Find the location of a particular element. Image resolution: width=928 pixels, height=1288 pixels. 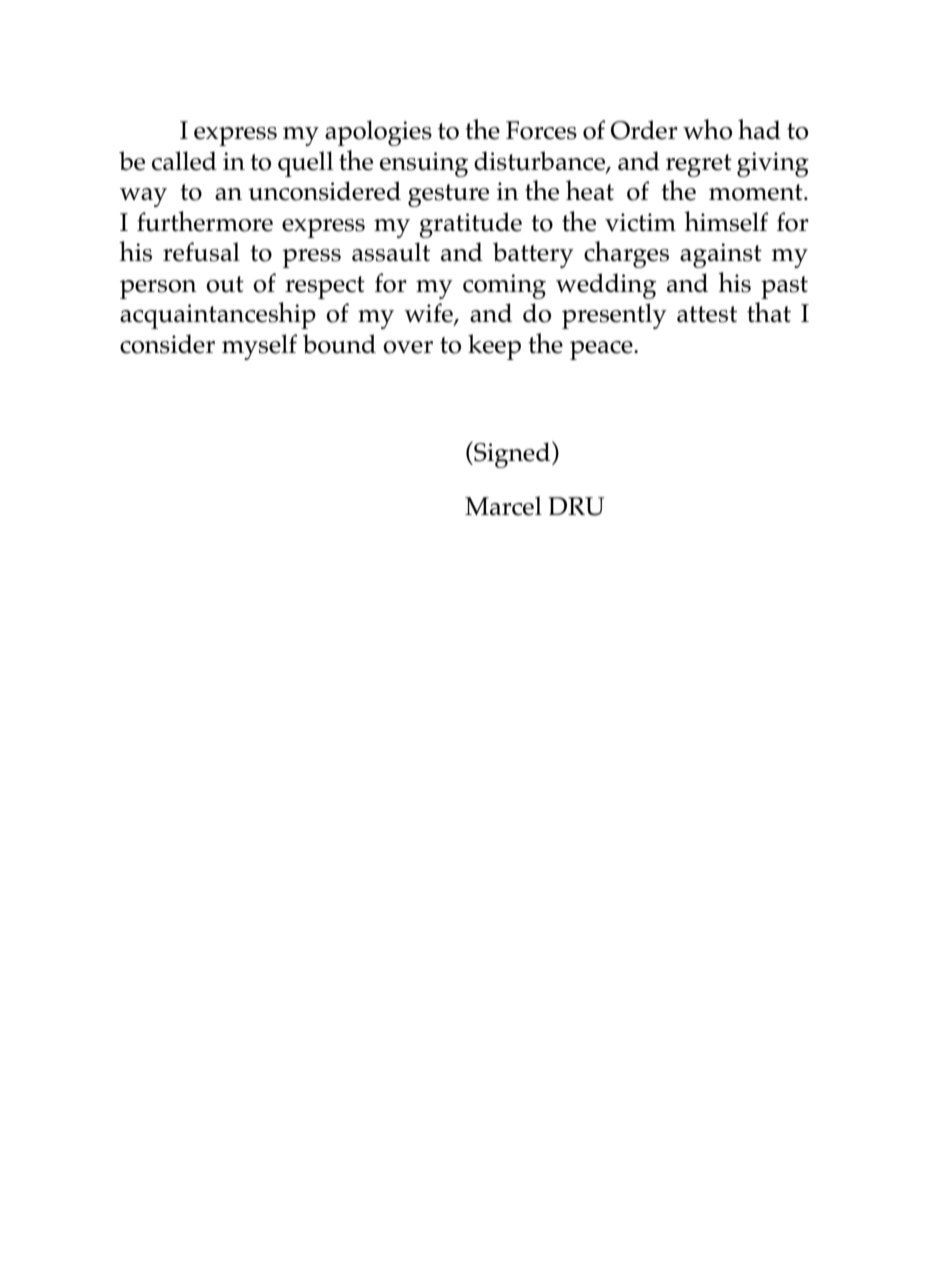

Forces is located at coordinates (541, 130).
